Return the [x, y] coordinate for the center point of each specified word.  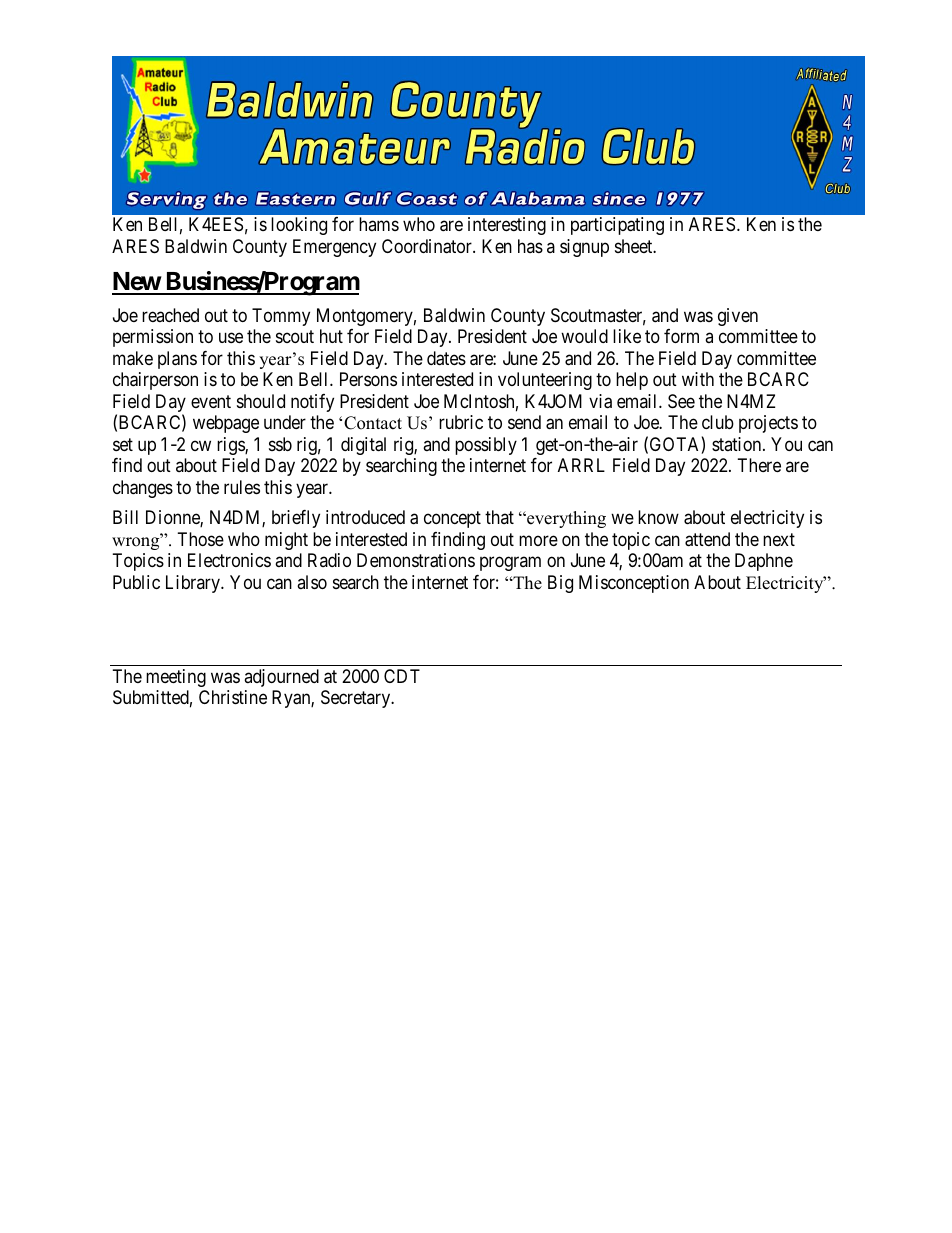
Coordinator [428, 246]
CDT [402, 676]
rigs [231, 446]
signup [584, 248]
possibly [486, 446]
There [759, 465]
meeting [176, 678]
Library [194, 584]
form [681, 336]
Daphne [764, 562]
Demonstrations [416, 560]
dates [446, 358]
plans [177, 360]
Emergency [334, 248]
